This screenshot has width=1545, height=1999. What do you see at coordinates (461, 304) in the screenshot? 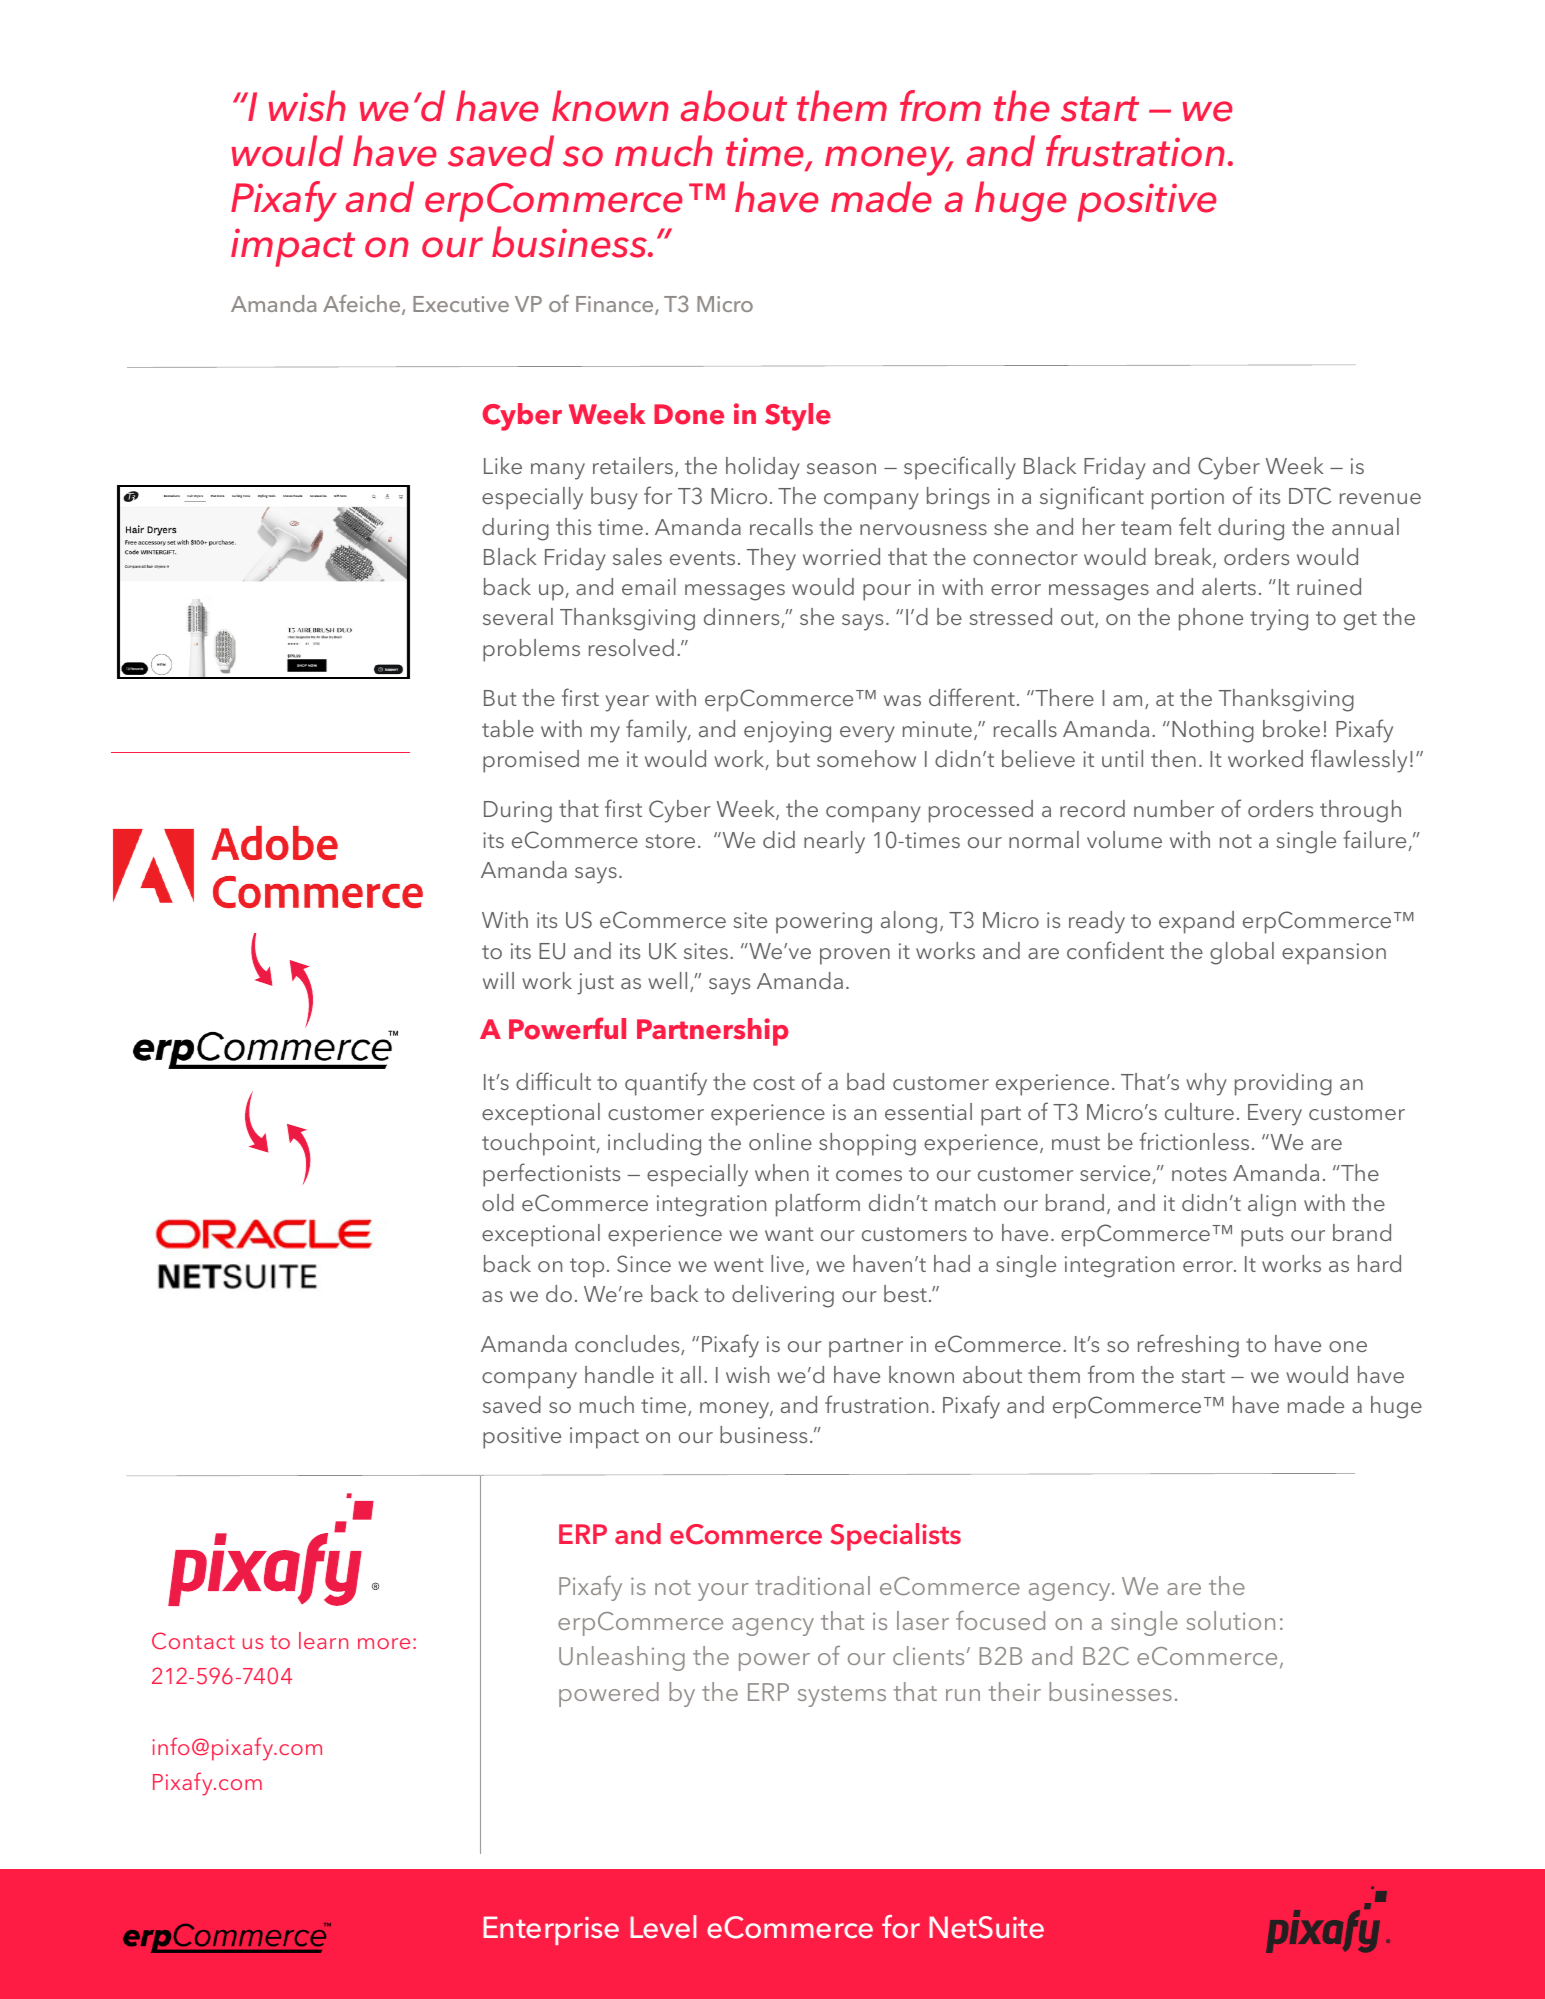
I see `Executive` at bounding box center [461, 304].
